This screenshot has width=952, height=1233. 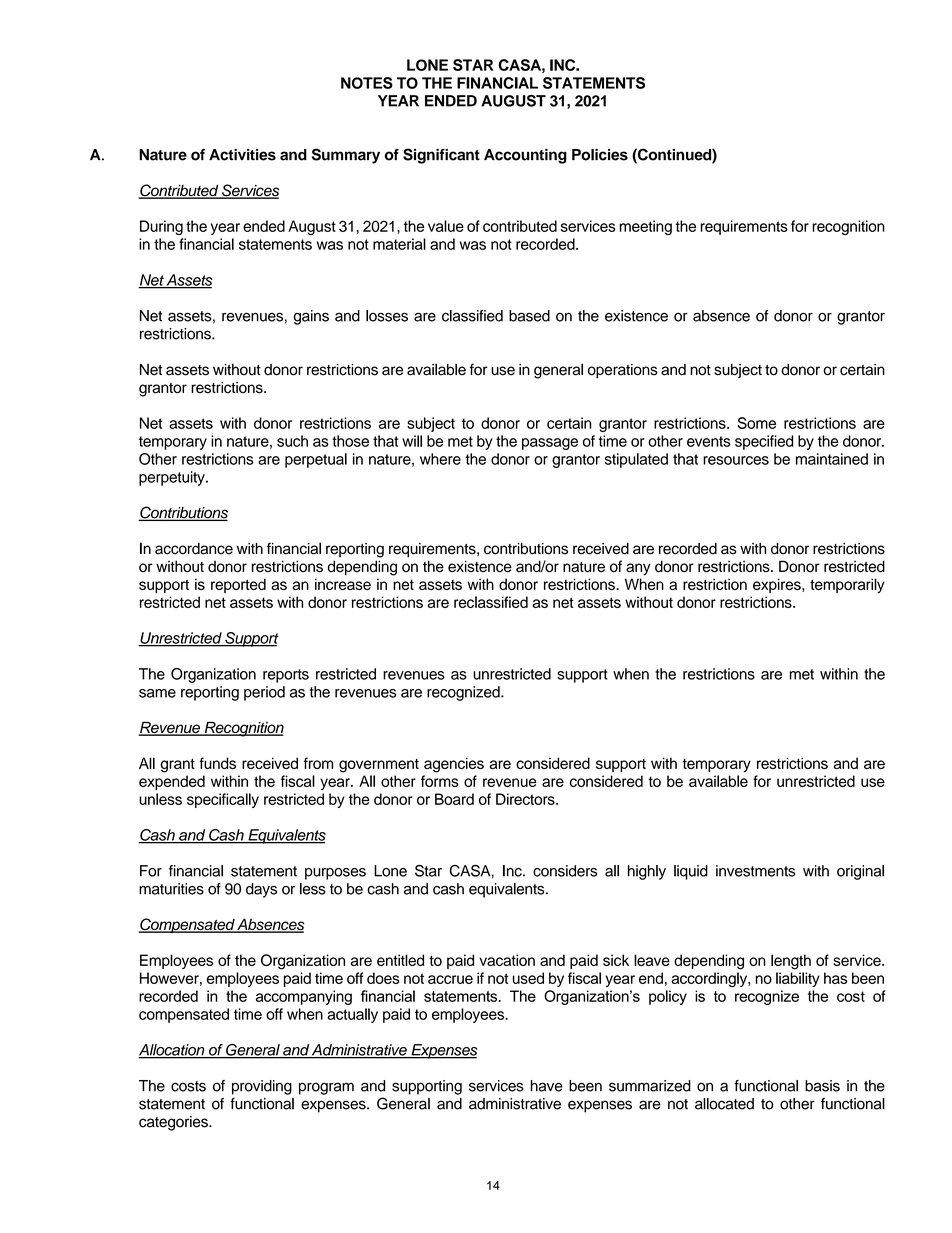 I want to click on basis, so click(x=822, y=1086).
